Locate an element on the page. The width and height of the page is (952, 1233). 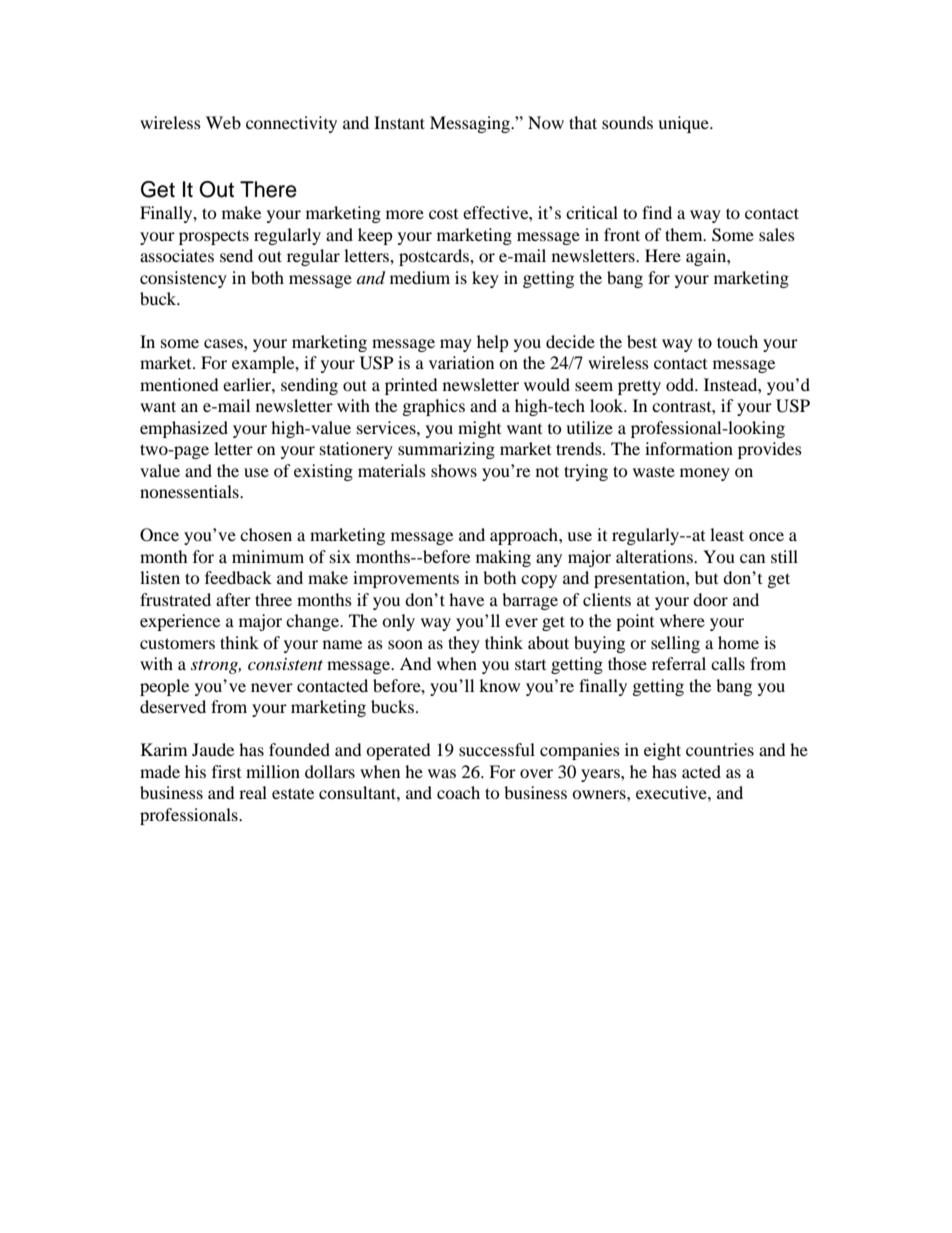
information is located at coordinates (689, 448).
